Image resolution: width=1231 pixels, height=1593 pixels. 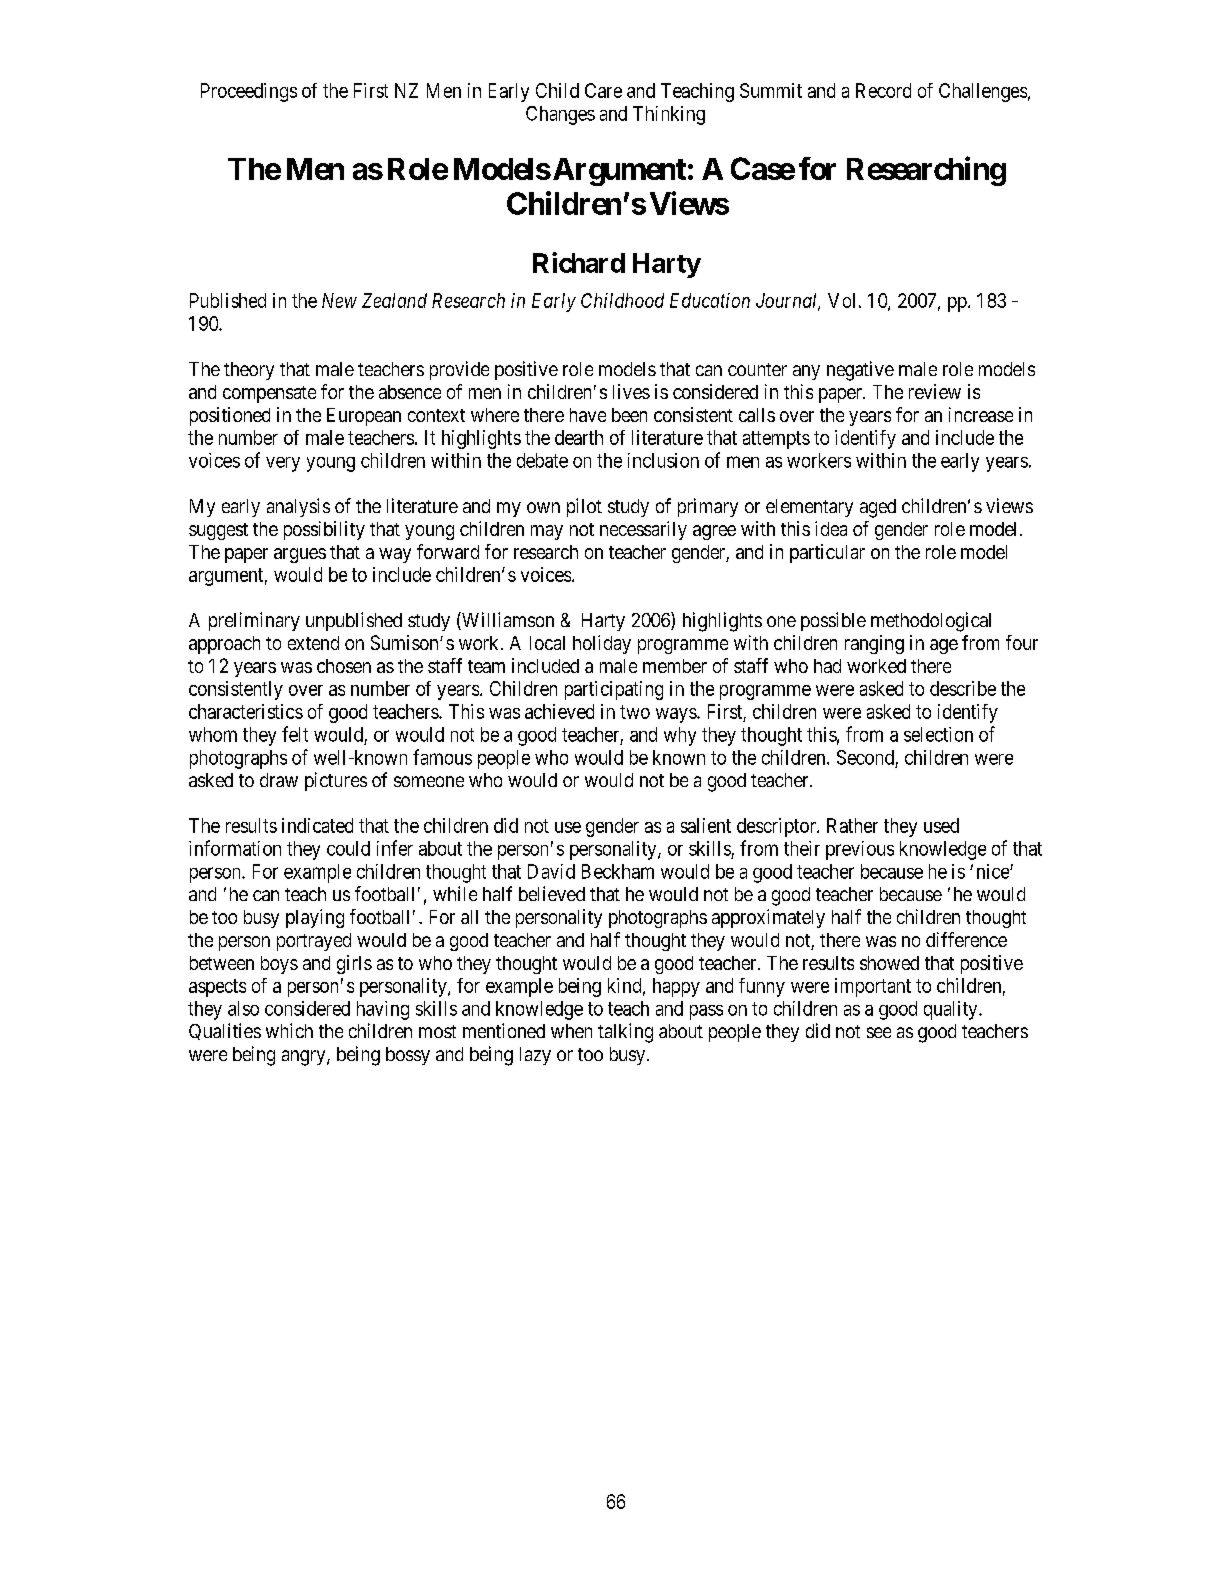 What do you see at coordinates (883, 90) in the screenshot?
I see `Record` at bounding box center [883, 90].
